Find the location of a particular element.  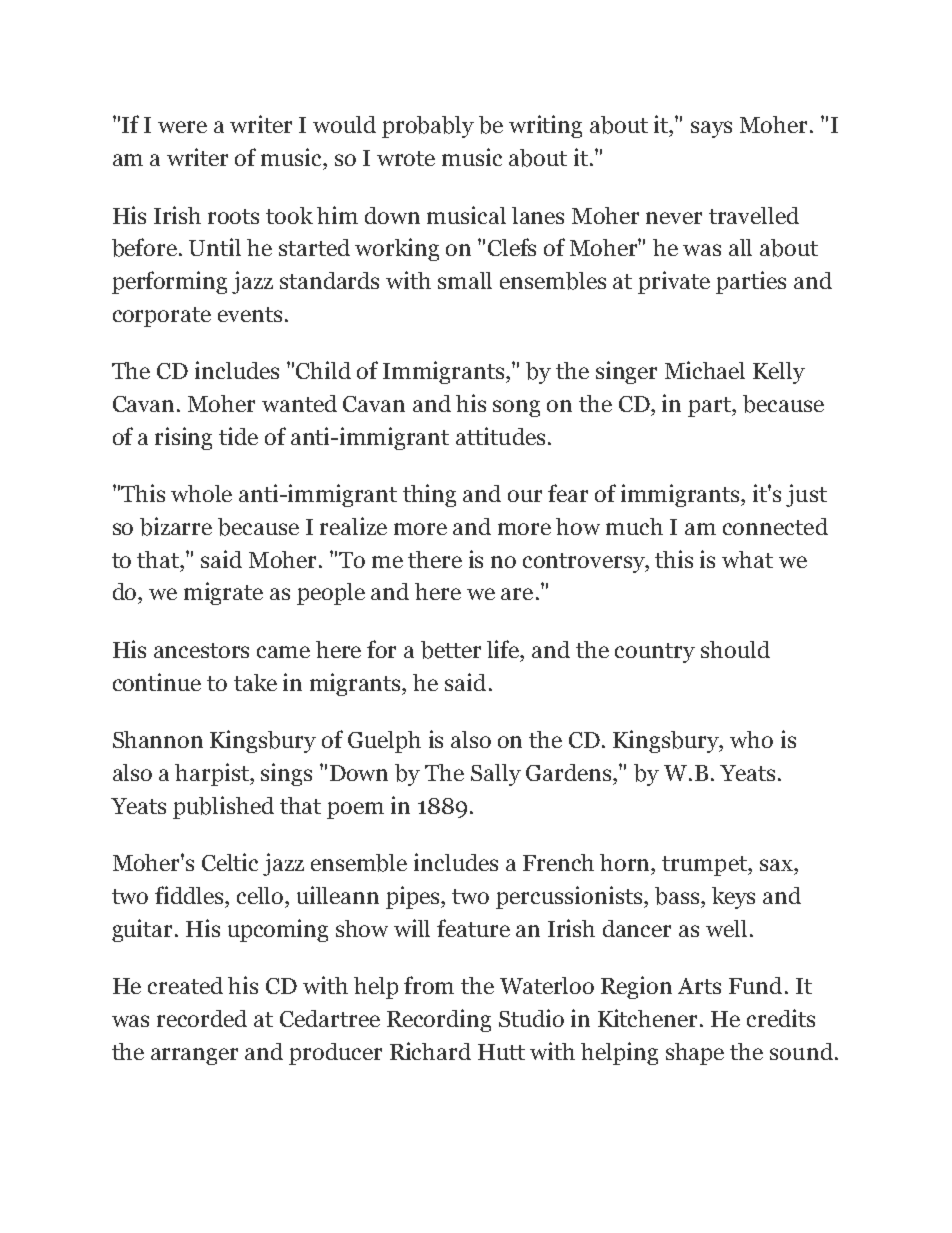

says is located at coordinates (711, 129).
